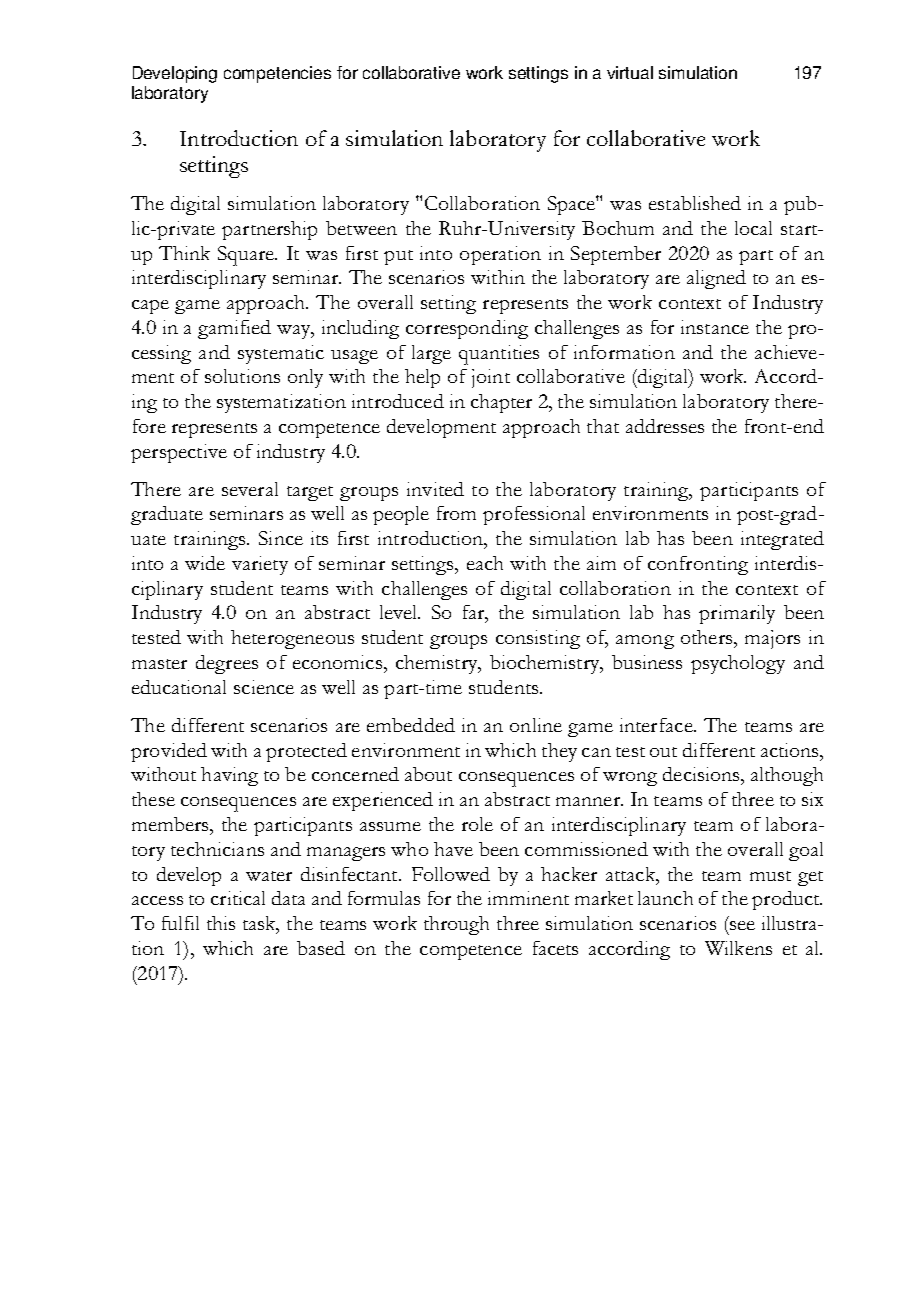 This screenshot has width=924, height=1310. What do you see at coordinates (695, 203) in the screenshot?
I see `established` at bounding box center [695, 203].
